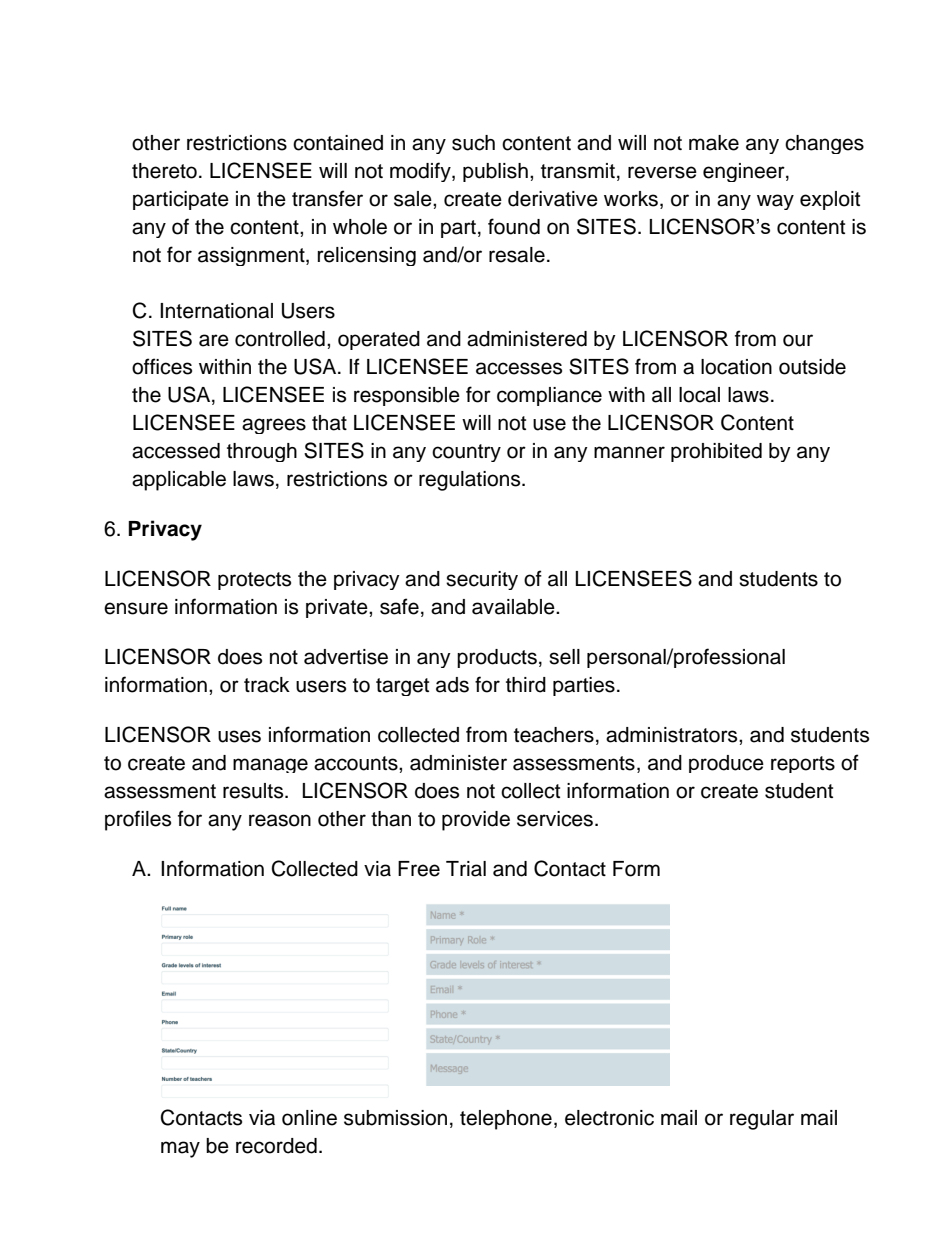 This page has height=1233, width=952. I want to click on thereto, so click(164, 171).
